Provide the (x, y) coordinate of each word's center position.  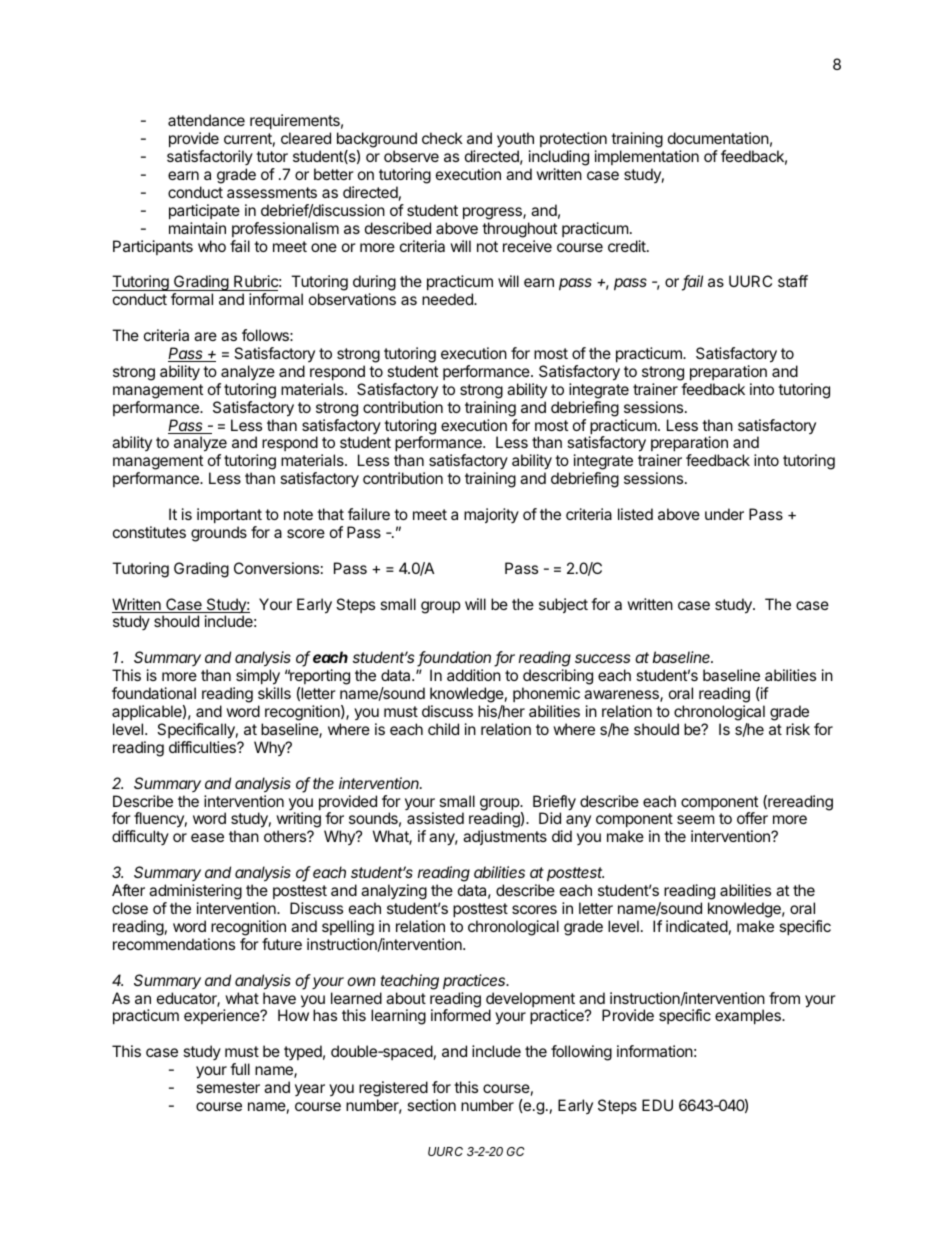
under (724, 514)
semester (228, 1087)
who (212, 246)
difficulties (203, 747)
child (443, 729)
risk (798, 729)
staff (793, 281)
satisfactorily (210, 157)
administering (195, 892)
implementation (647, 157)
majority (491, 515)
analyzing (394, 892)
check (442, 138)
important (229, 515)
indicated (697, 926)
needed (448, 299)
